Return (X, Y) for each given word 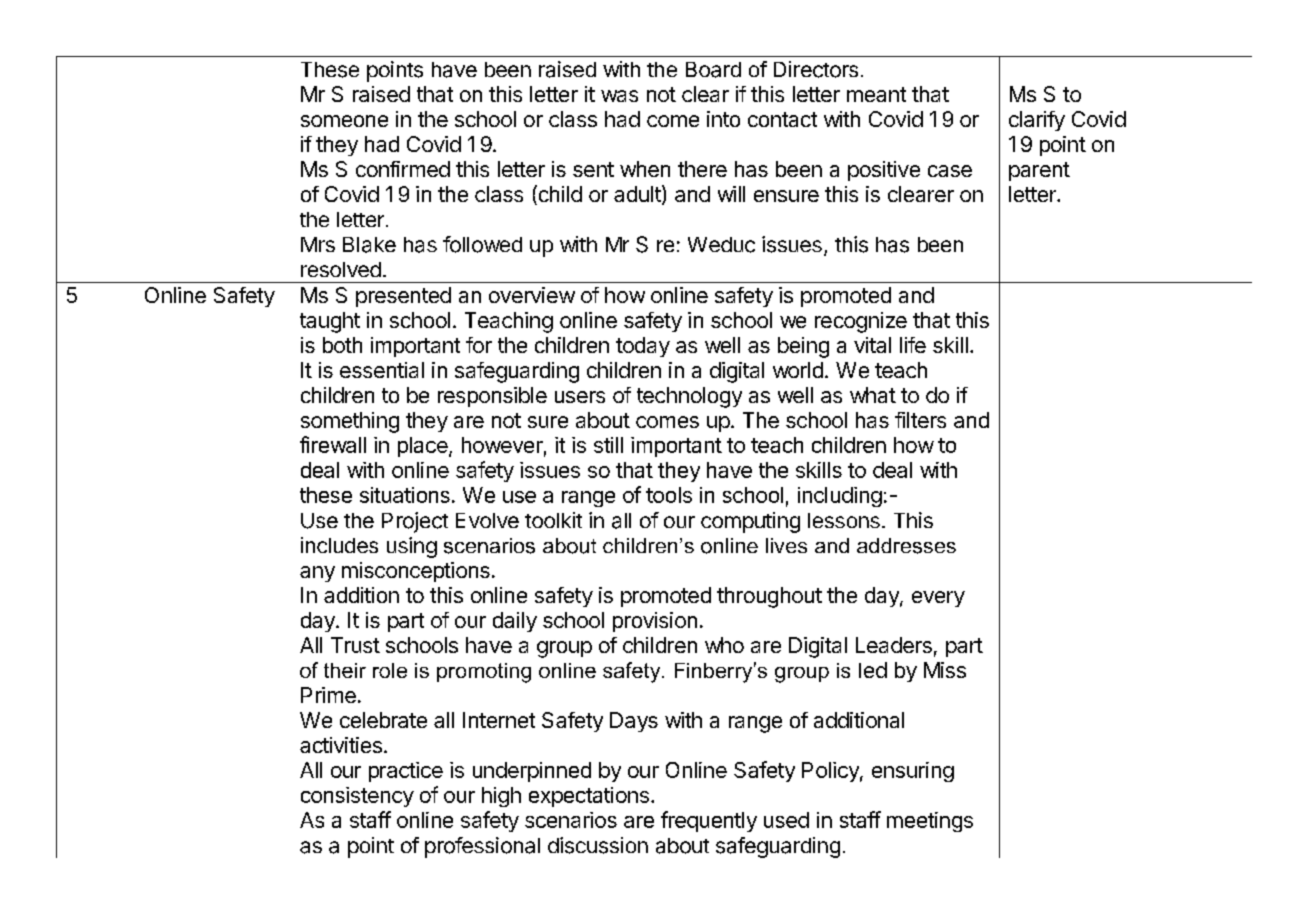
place (424, 447)
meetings (930, 822)
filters (920, 420)
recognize (861, 322)
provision (655, 622)
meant (876, 94)
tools (669, 495)
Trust (355, 645)
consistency (357, 797)
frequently (709, 821)
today (643, 347)
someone (344, 121)
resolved (341, 269)
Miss (945, 670)
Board (713, 70)
